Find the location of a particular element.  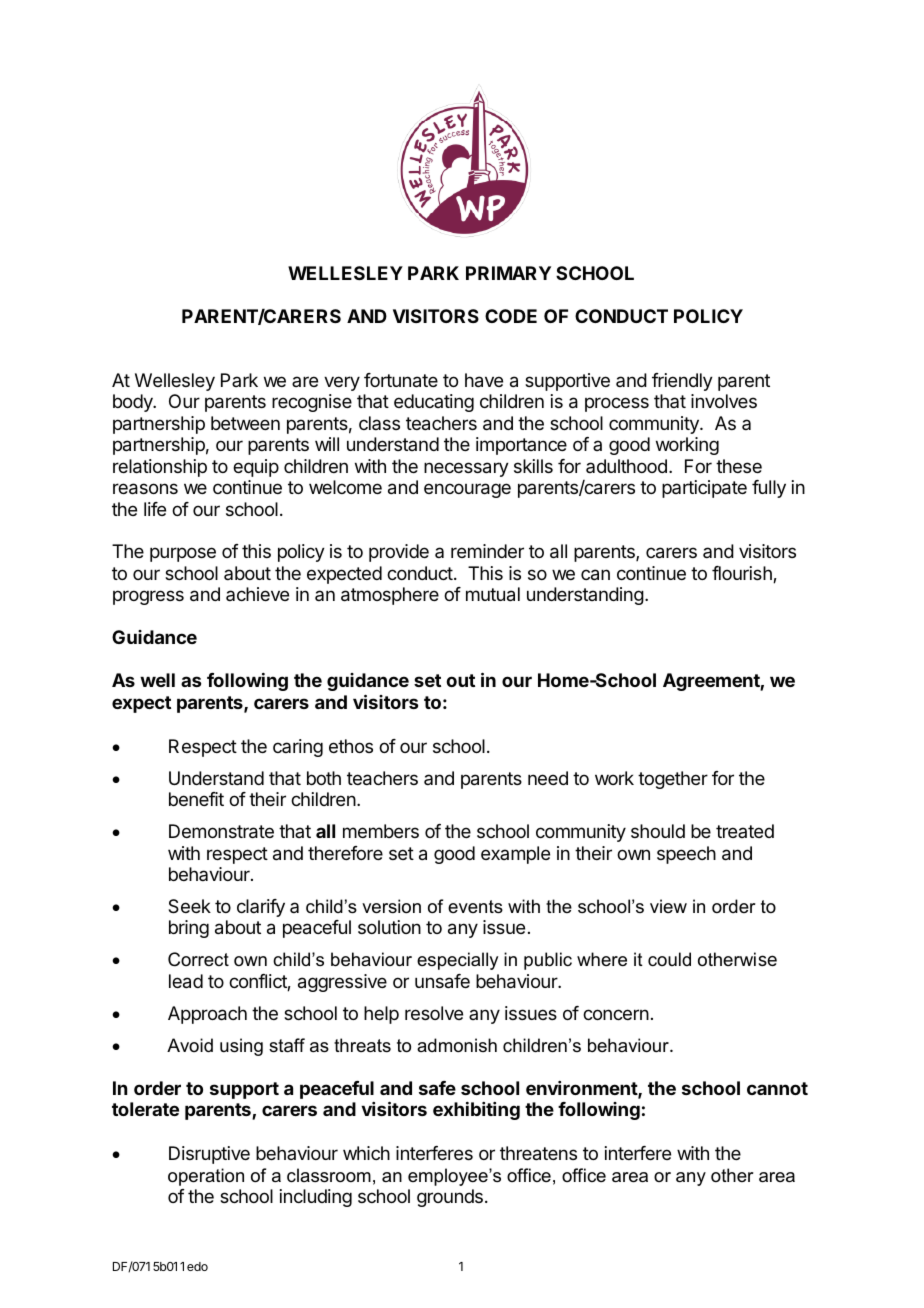

operation is located at coordinates (206, 1177).
